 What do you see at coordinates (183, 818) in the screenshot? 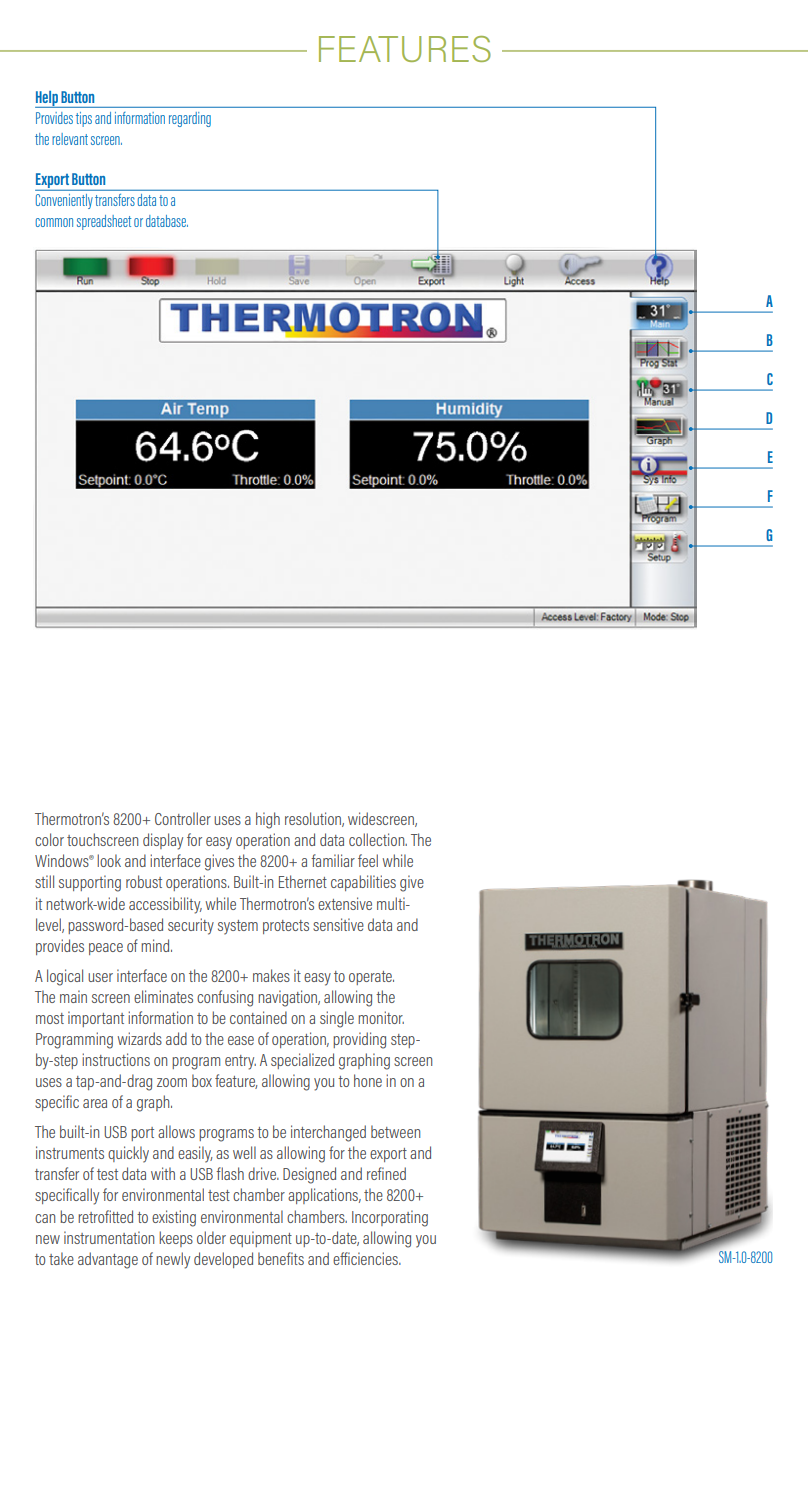
I see `Controller` at bounding box center [183, 818].
